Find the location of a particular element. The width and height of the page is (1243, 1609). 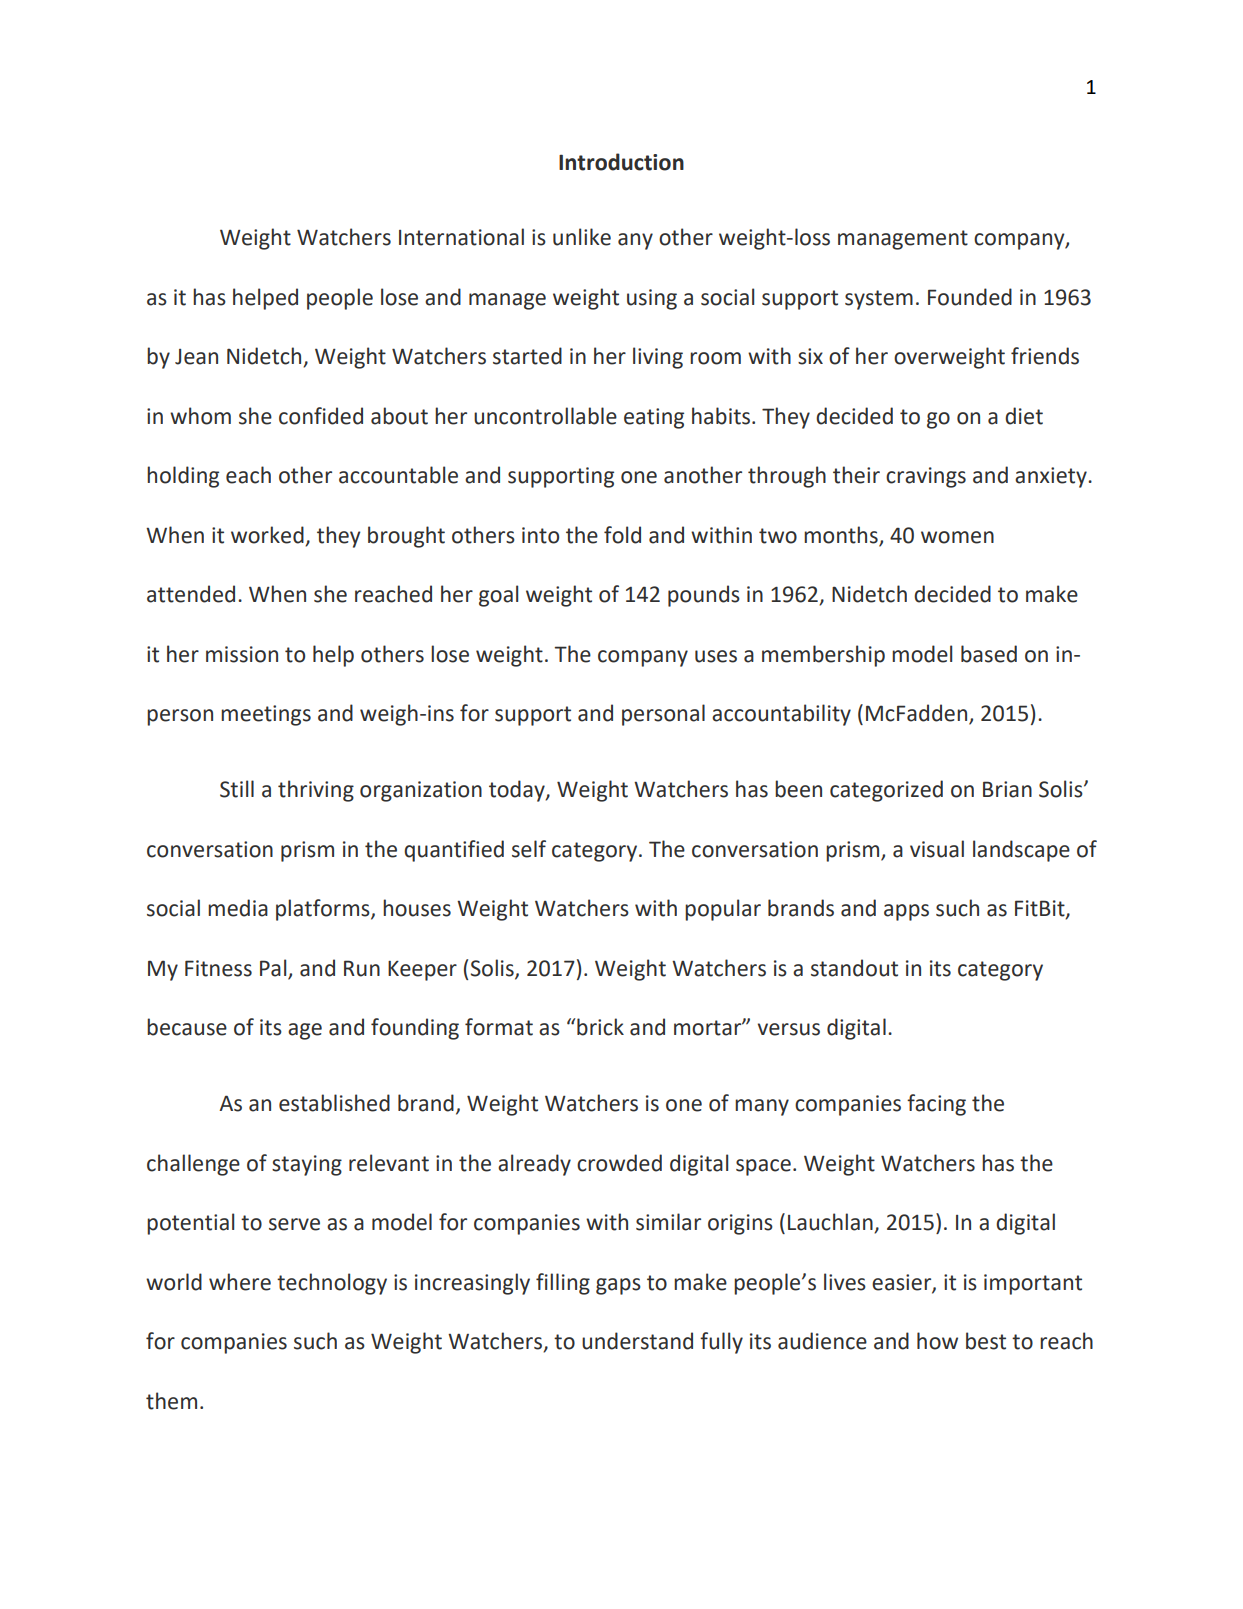

standout is located at coordinates (854, 968).
